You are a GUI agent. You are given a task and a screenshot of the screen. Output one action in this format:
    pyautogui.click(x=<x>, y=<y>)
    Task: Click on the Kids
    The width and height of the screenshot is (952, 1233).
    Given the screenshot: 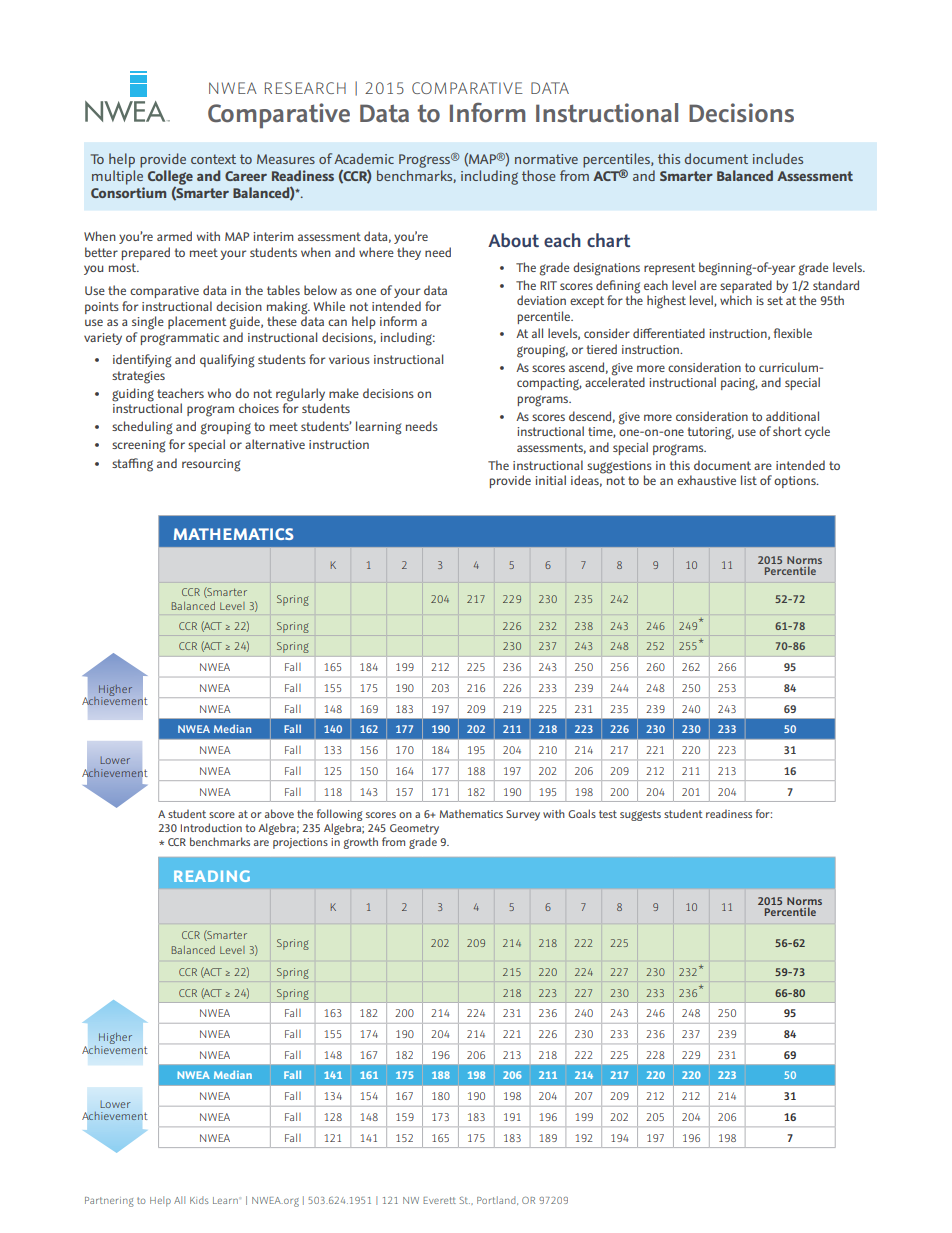 What is the action you would take?
    pyautogui.click(x=199, y=1200)
